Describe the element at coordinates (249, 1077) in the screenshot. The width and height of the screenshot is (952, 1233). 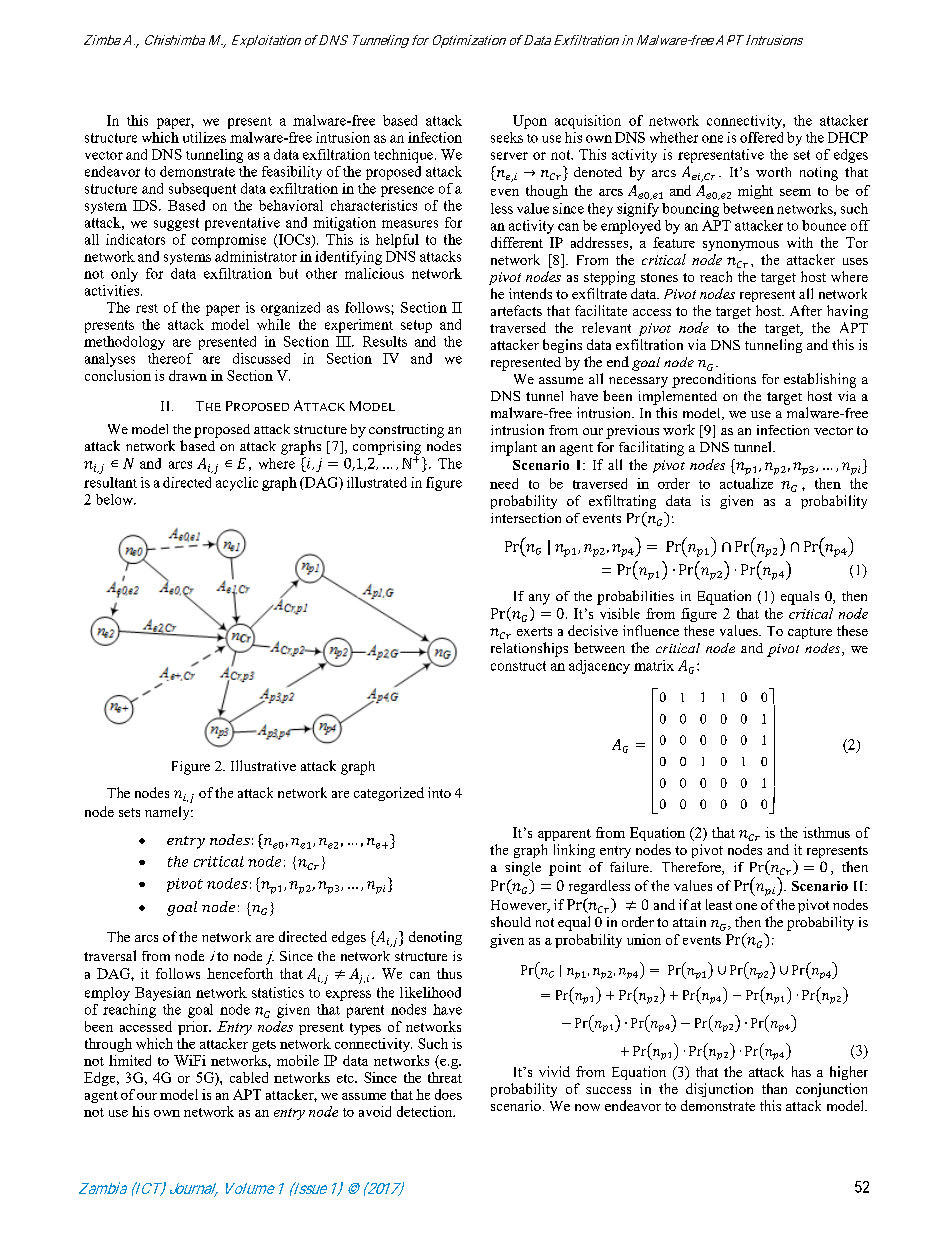
I see `cabled` at that location.
